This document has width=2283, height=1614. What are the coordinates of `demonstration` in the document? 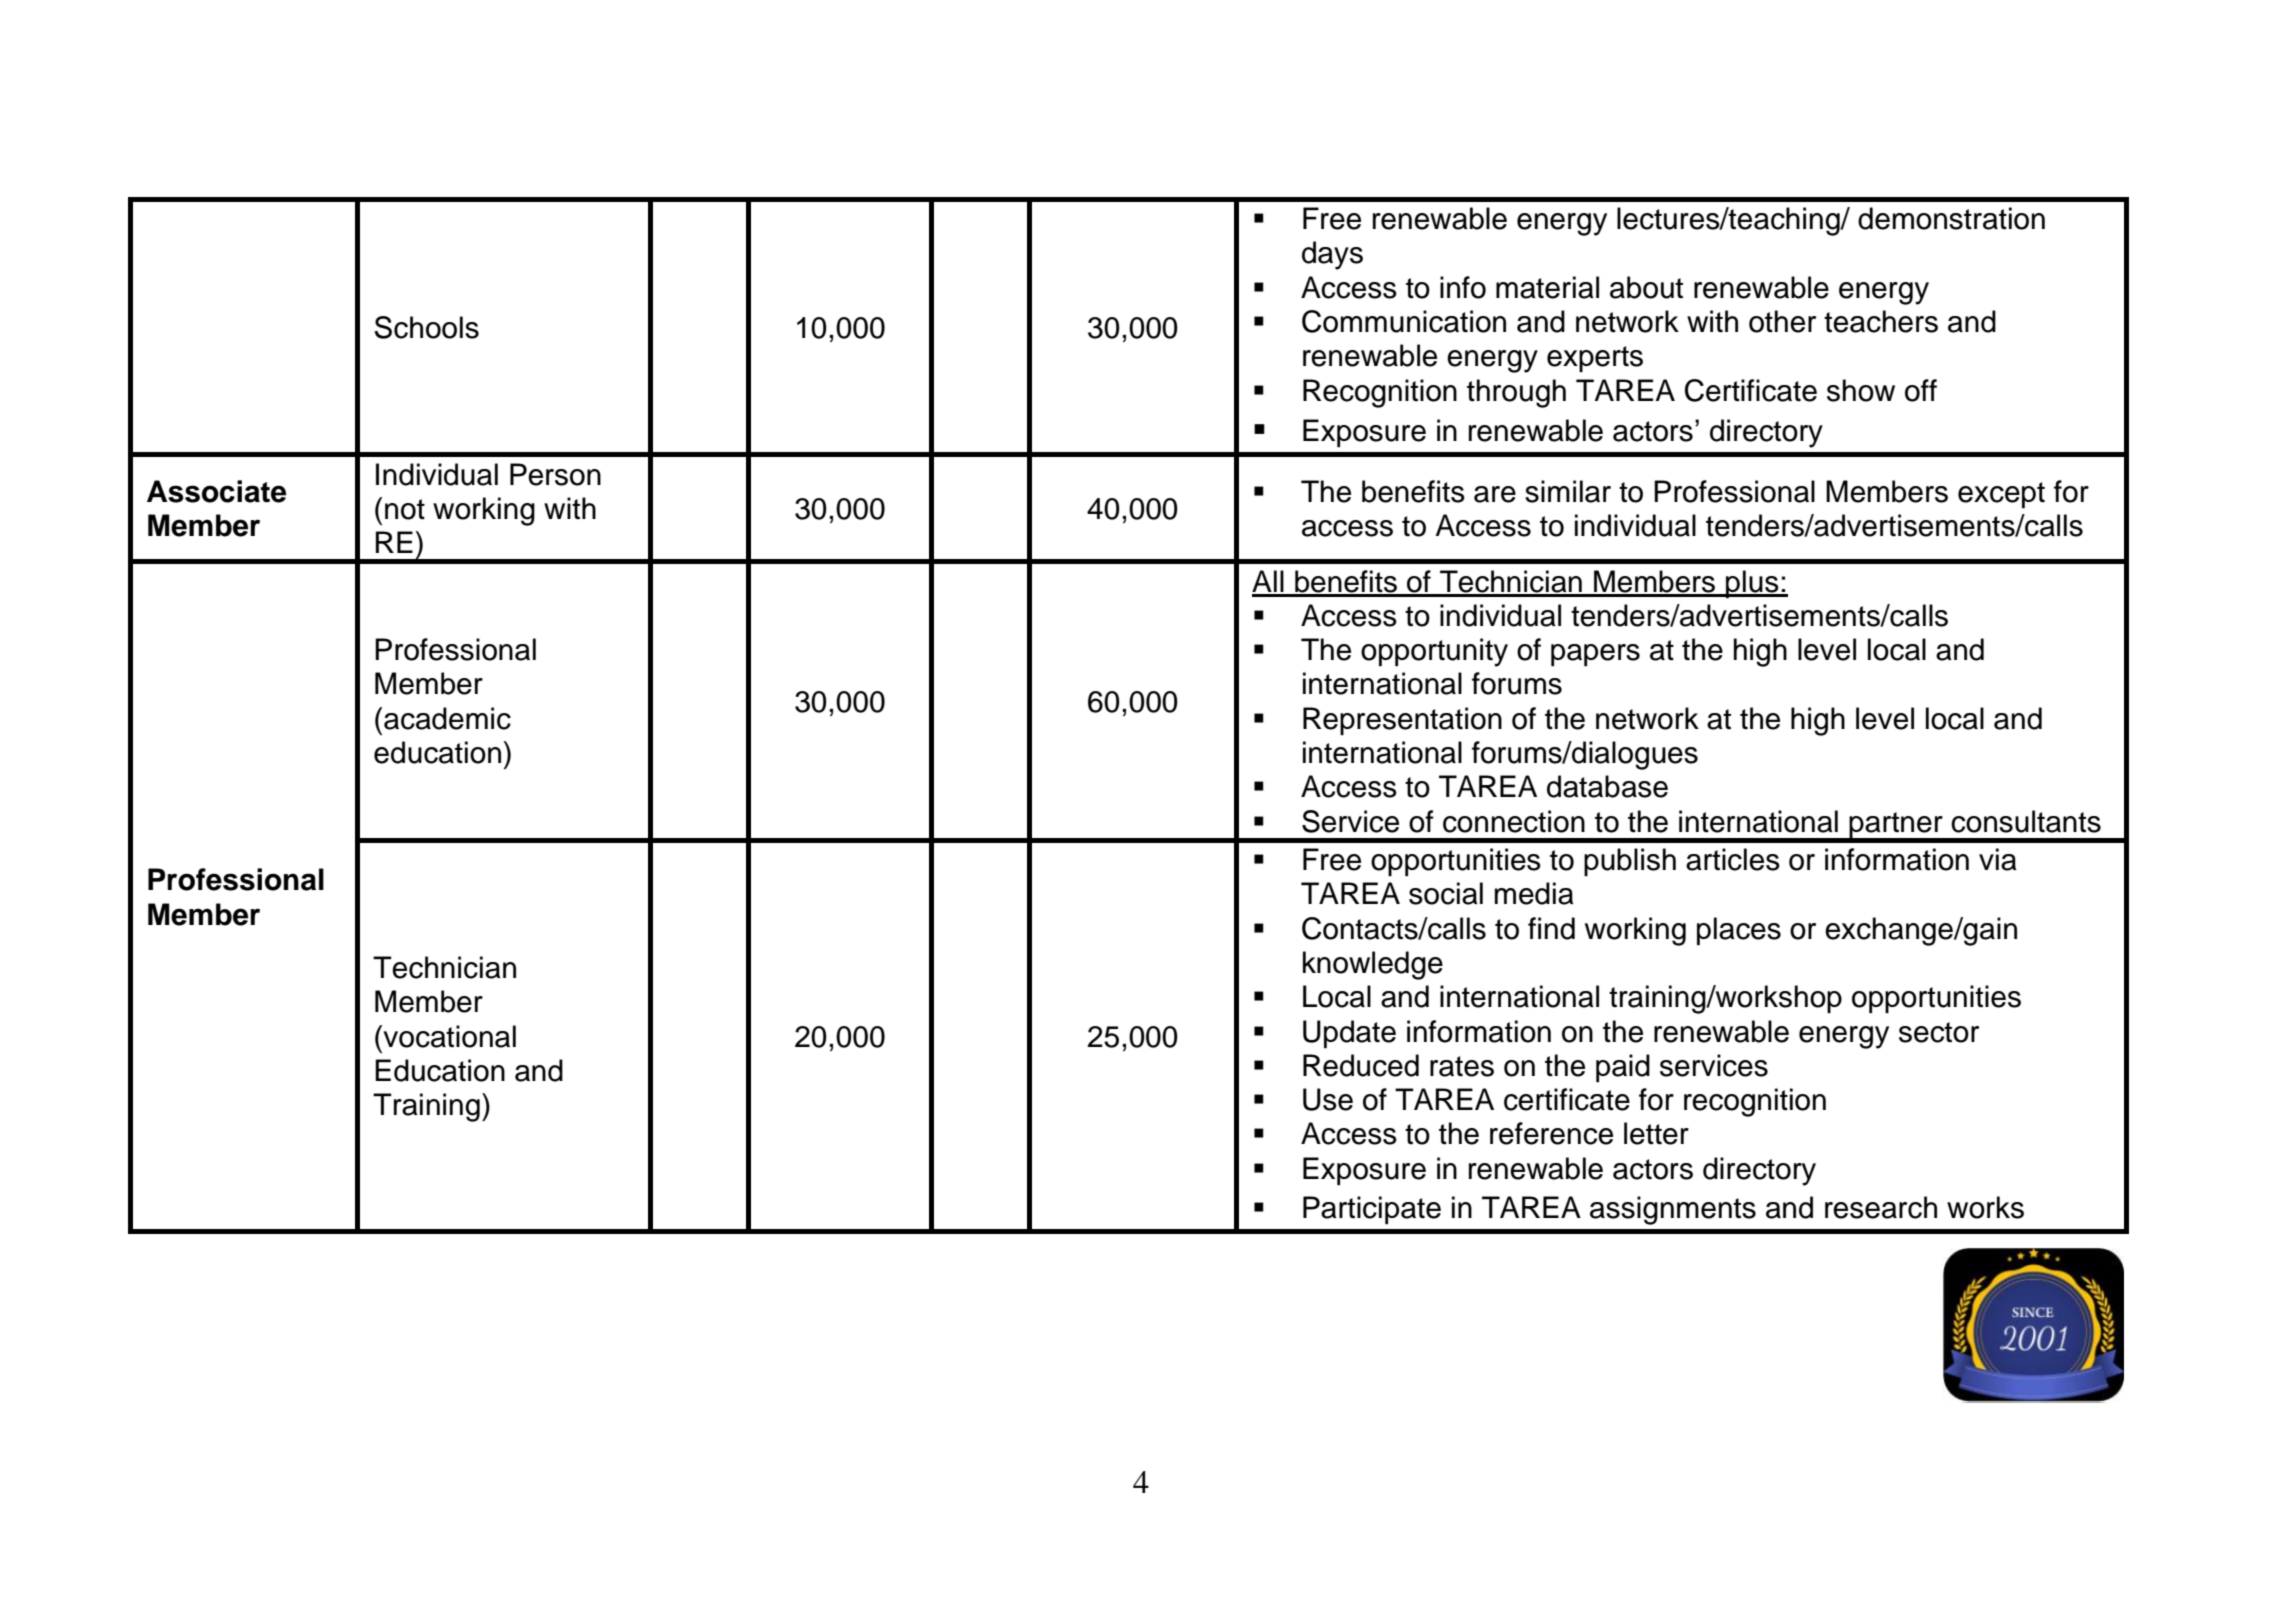 It's located at (1951, 218).
